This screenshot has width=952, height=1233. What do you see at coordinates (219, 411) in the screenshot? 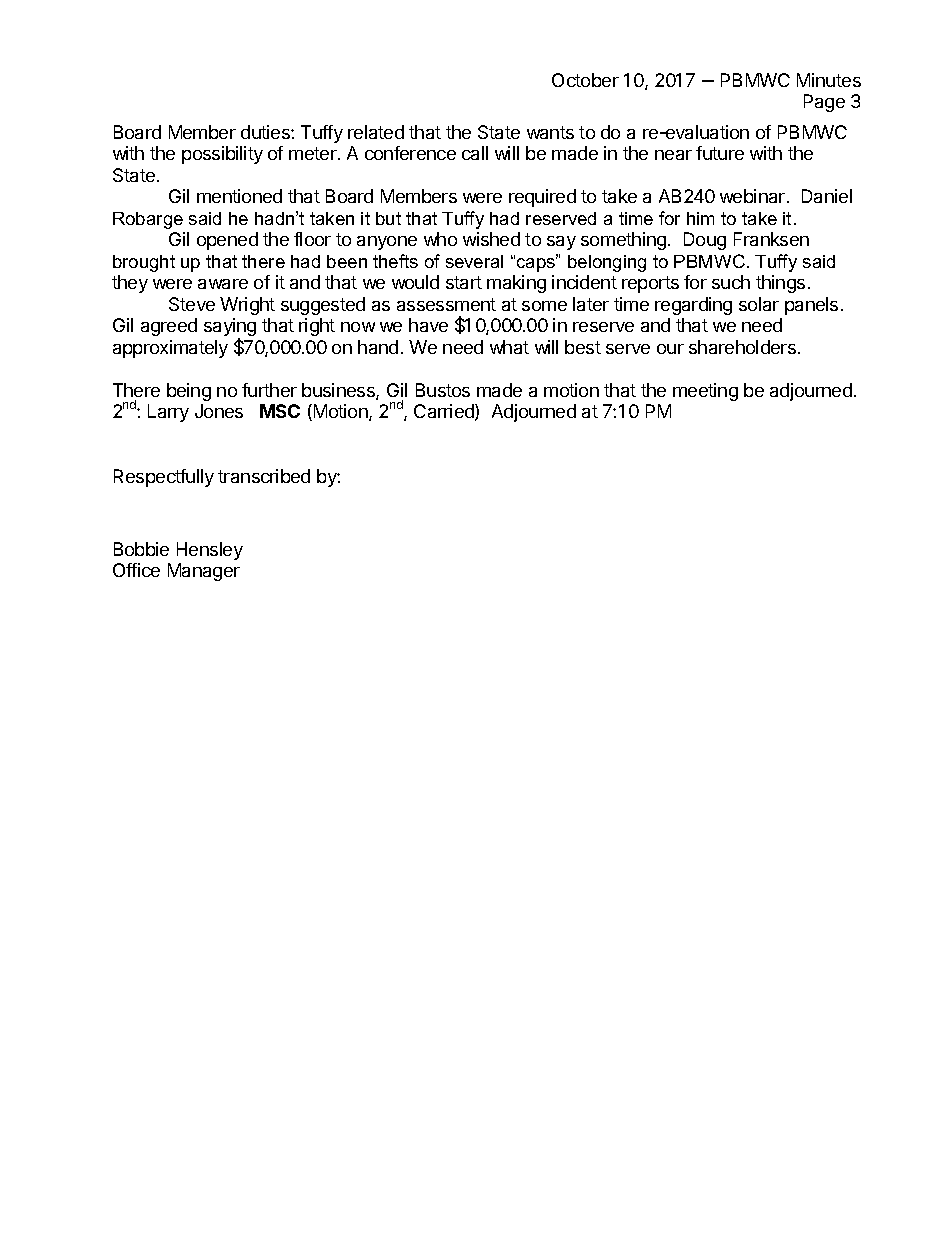
I see `Jones` at bounding box center [219, 411].
